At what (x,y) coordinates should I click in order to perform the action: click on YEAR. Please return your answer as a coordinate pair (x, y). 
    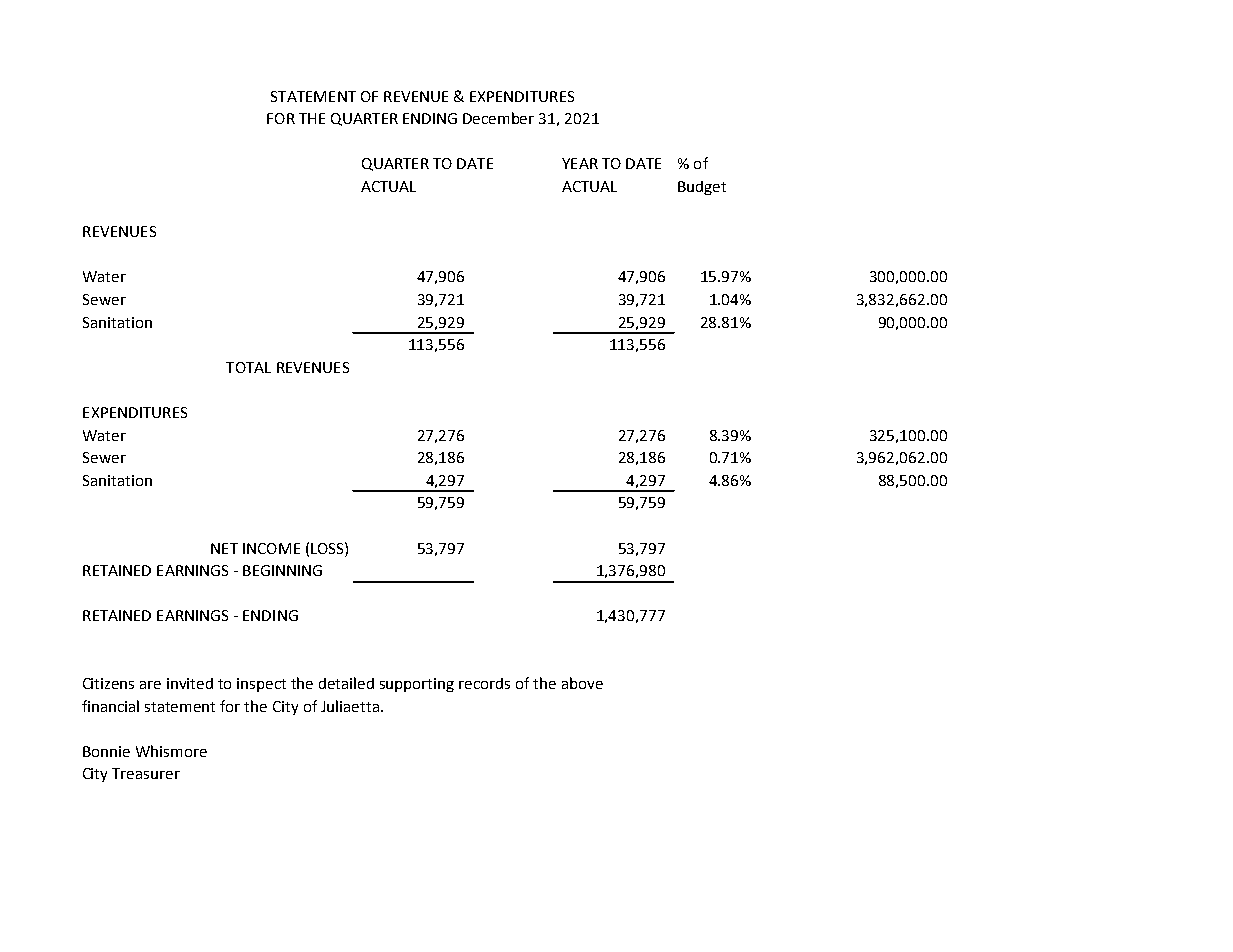
    Looking at the image, I should click on (580, 163).
